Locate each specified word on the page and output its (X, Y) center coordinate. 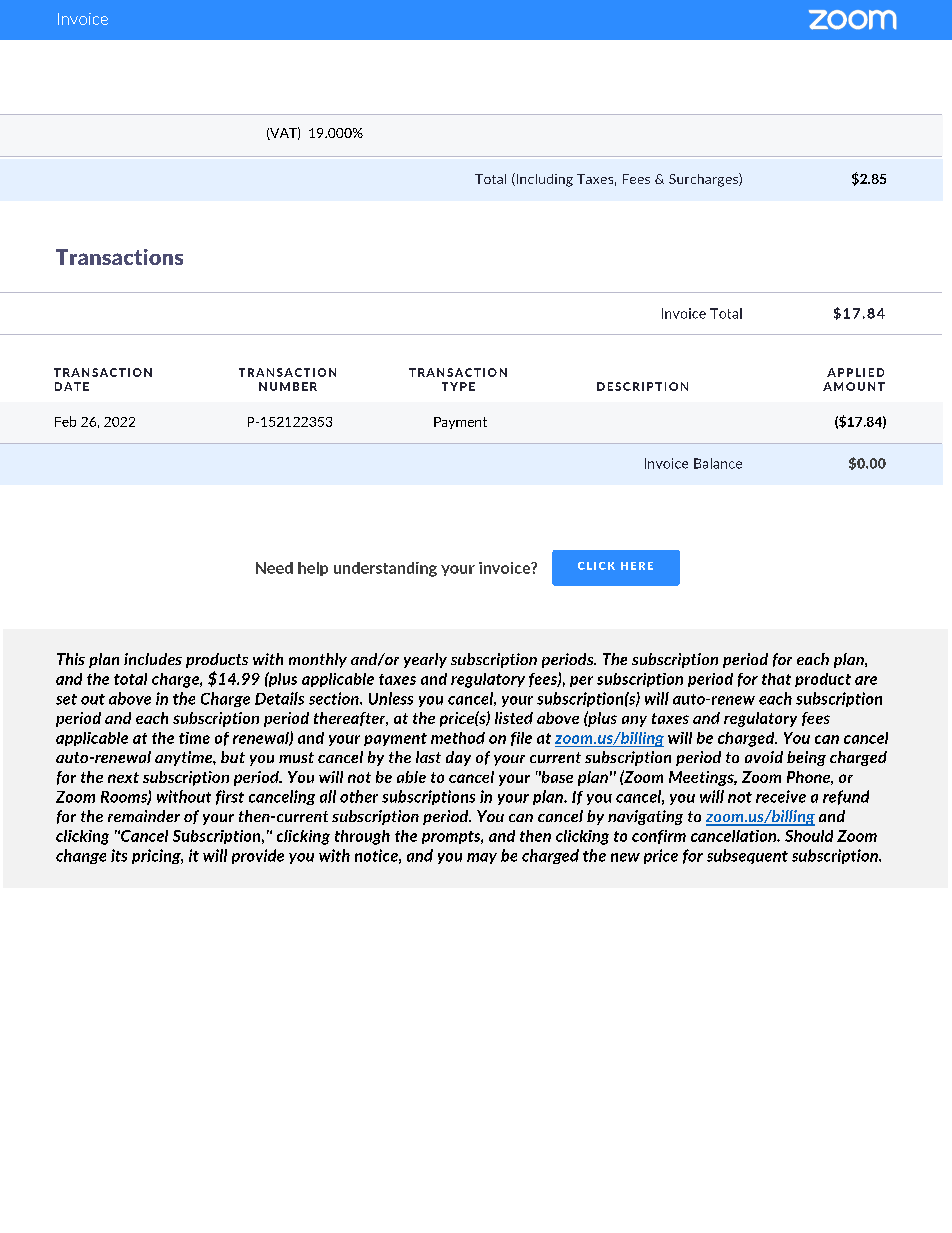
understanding (385, 569)
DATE (72, 386)
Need (274, 568)
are (866, 680)
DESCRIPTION (642, 386)
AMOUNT (854, 386)
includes (153, 659)
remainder (144, 816)
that (776, 679)
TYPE (458, 386)
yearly (425, 660)
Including (543, 180)
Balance (718, 463)
